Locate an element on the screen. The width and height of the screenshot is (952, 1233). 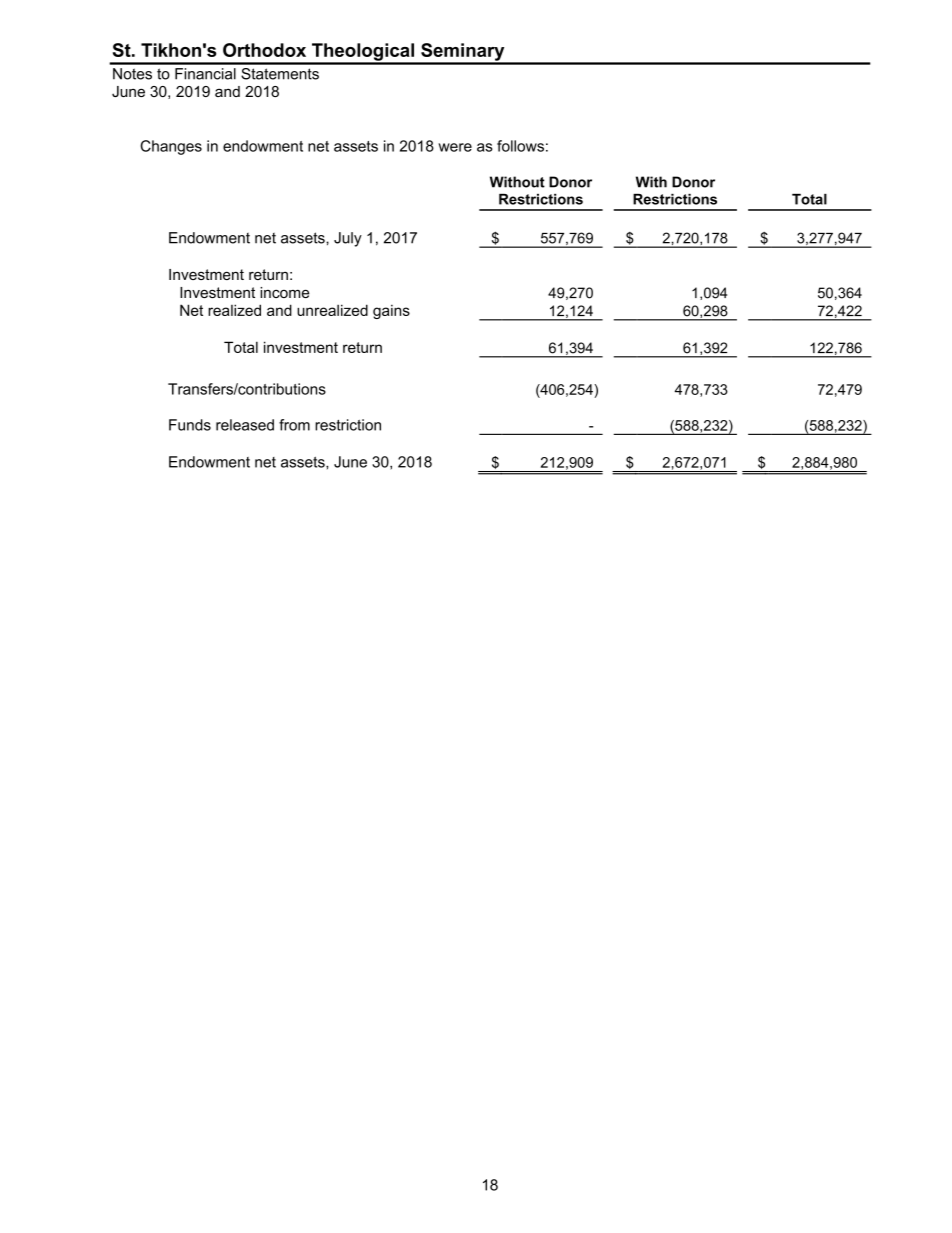
income is located at coordinates (285, 292).
